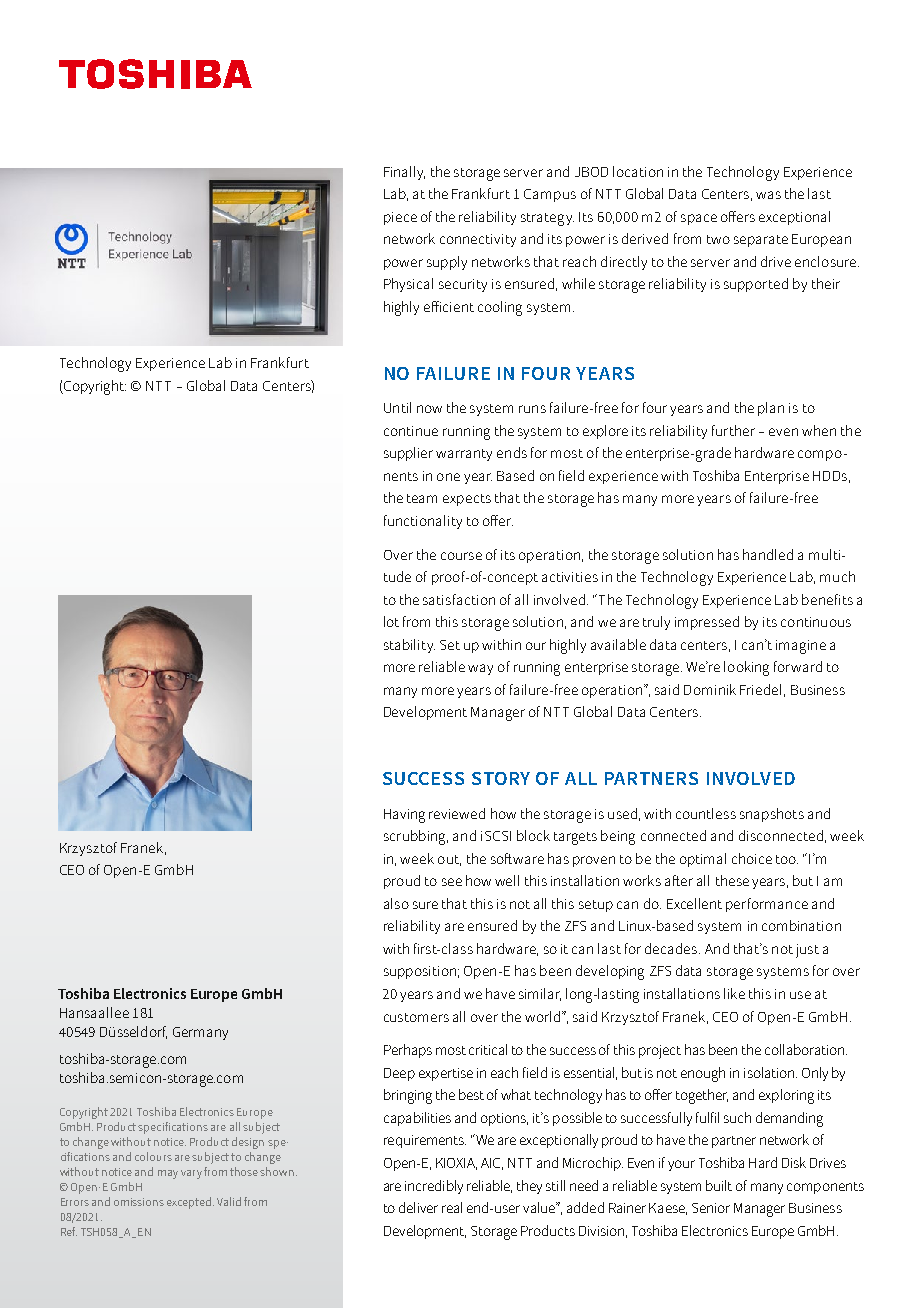  Describe the element at coordinates (391, 621) in the screenshot. I see `lot` at that location.
